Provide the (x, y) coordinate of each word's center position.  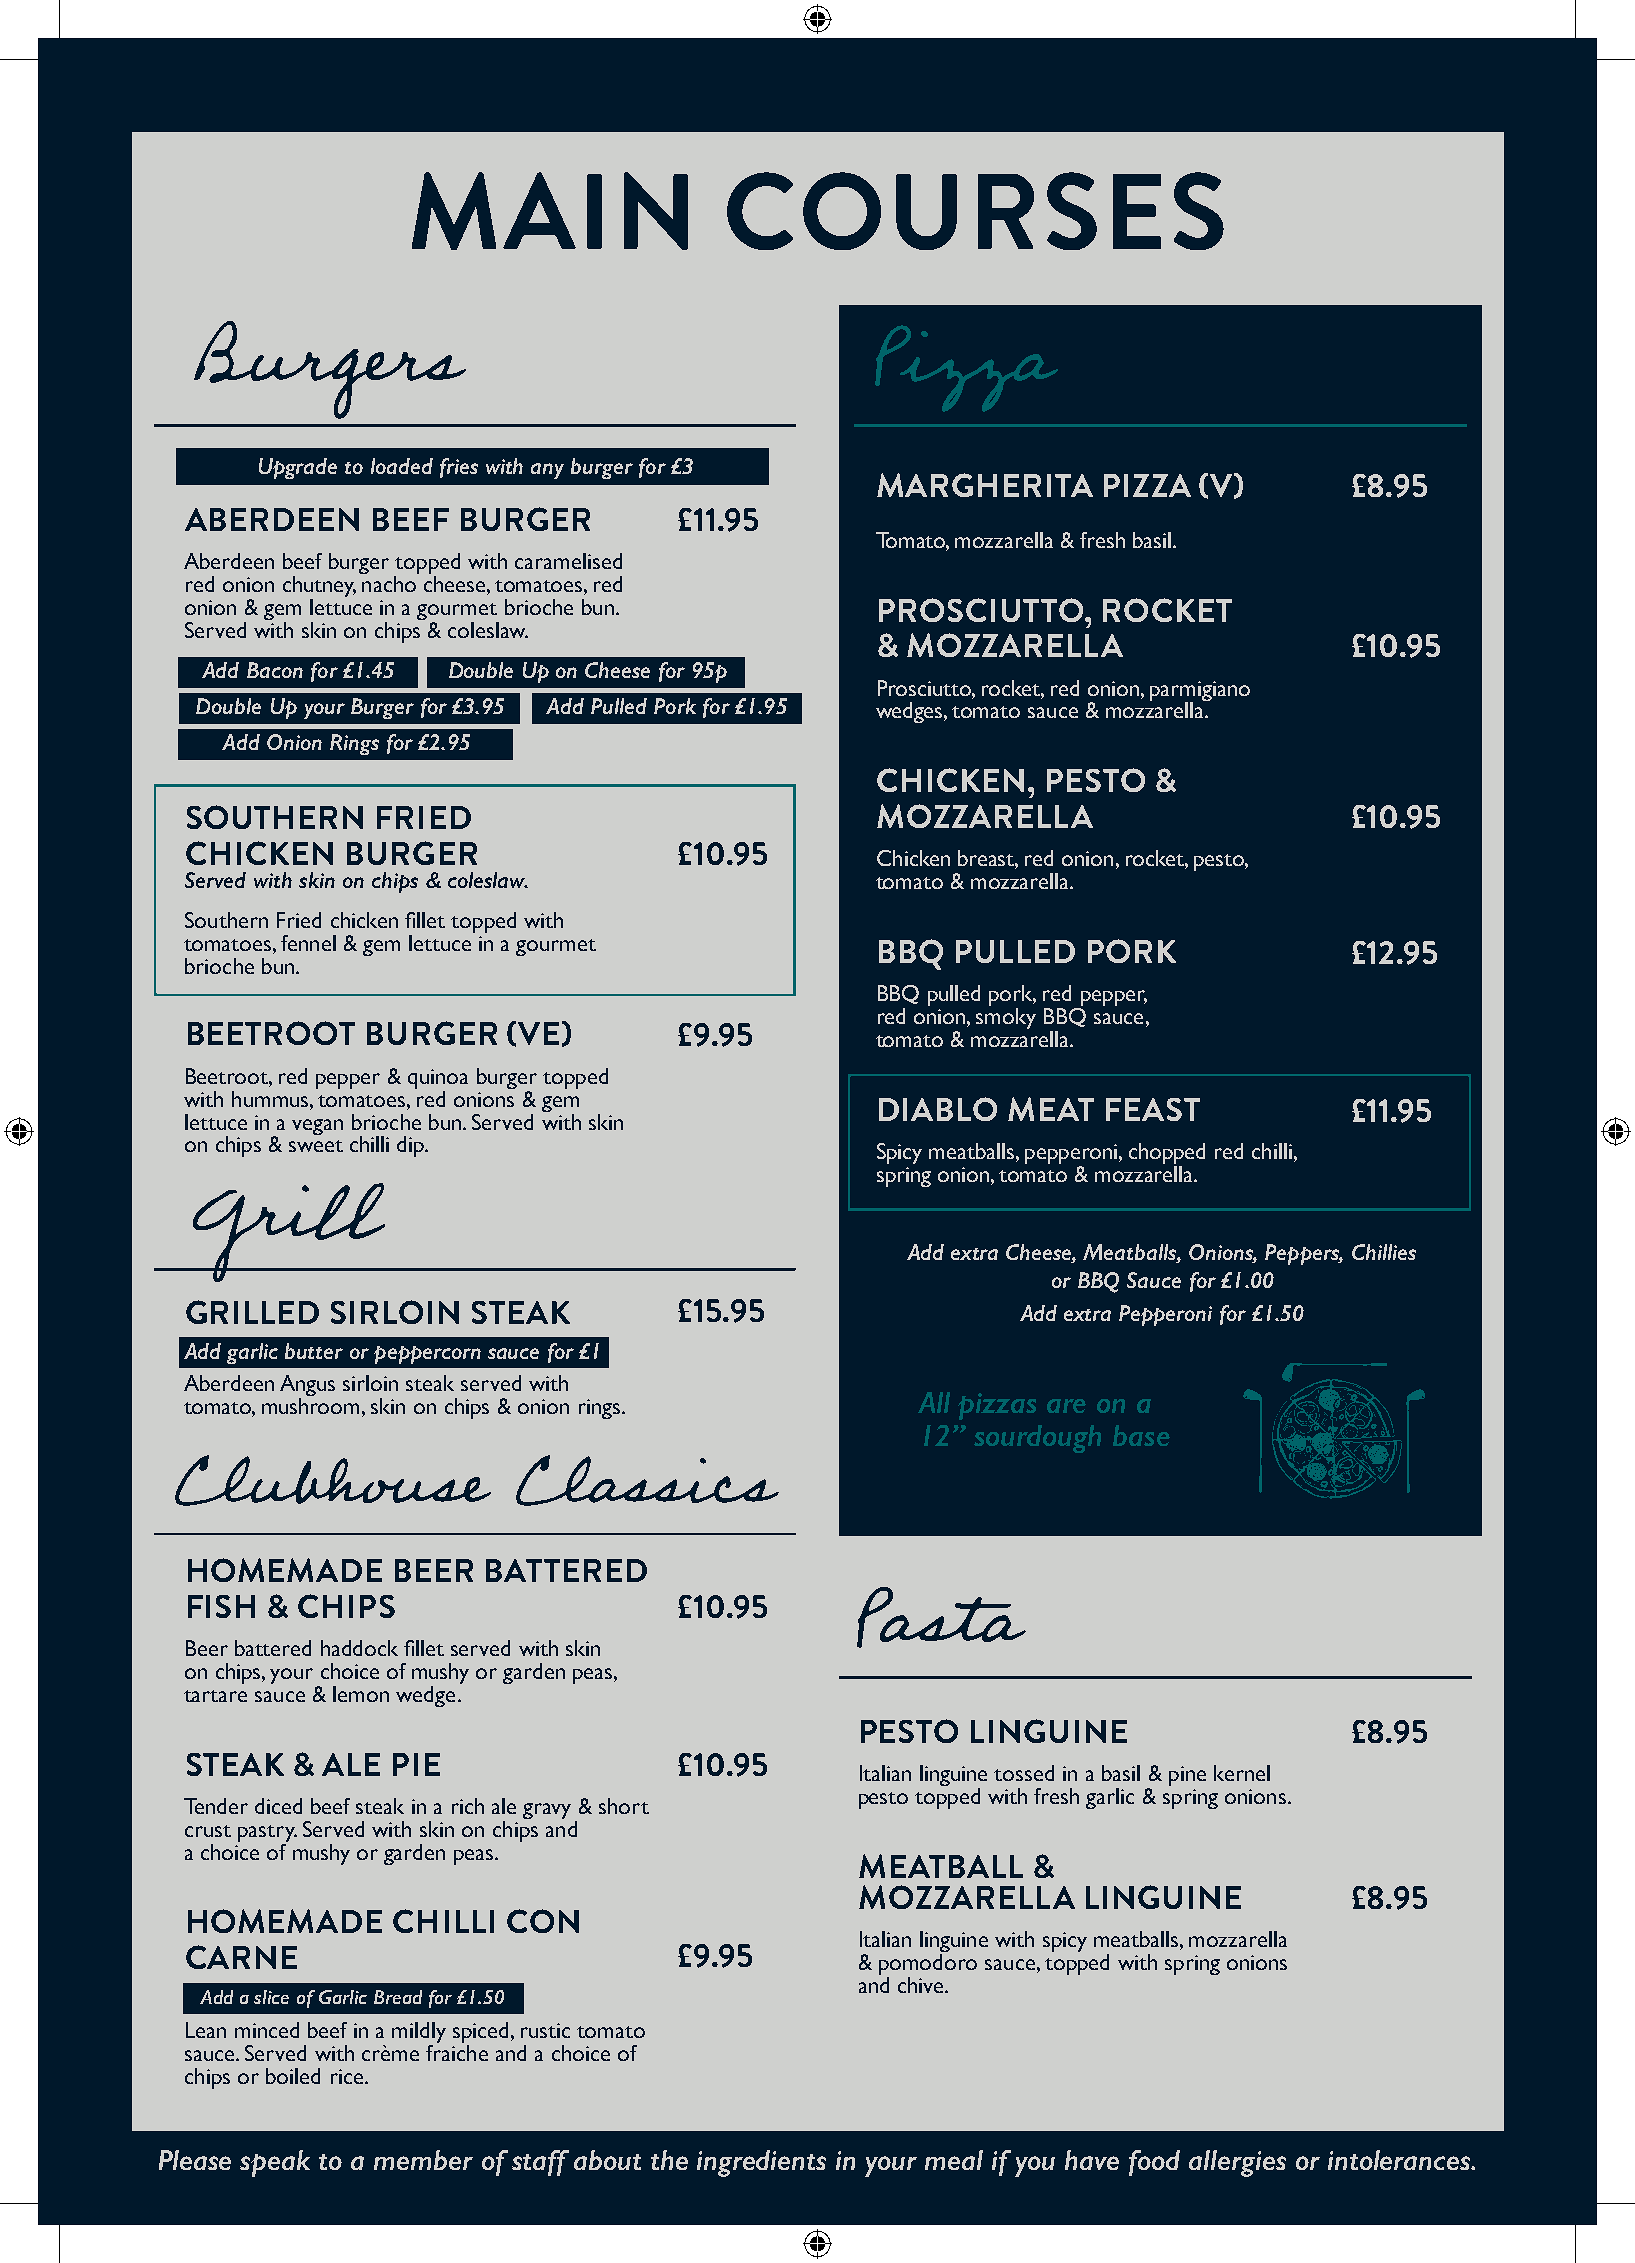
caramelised (568, 561)
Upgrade (298, 468)
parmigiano (1200, 692)
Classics (647, 1480)
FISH (221, 1606)
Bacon (275, 670)
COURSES (975, 211)
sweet (316, 1146)
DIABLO (938, 1109)
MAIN (550, 211)
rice (348, 2076)
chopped (1167, 1155)
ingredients (761, 2163)
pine (1187, 1776)
